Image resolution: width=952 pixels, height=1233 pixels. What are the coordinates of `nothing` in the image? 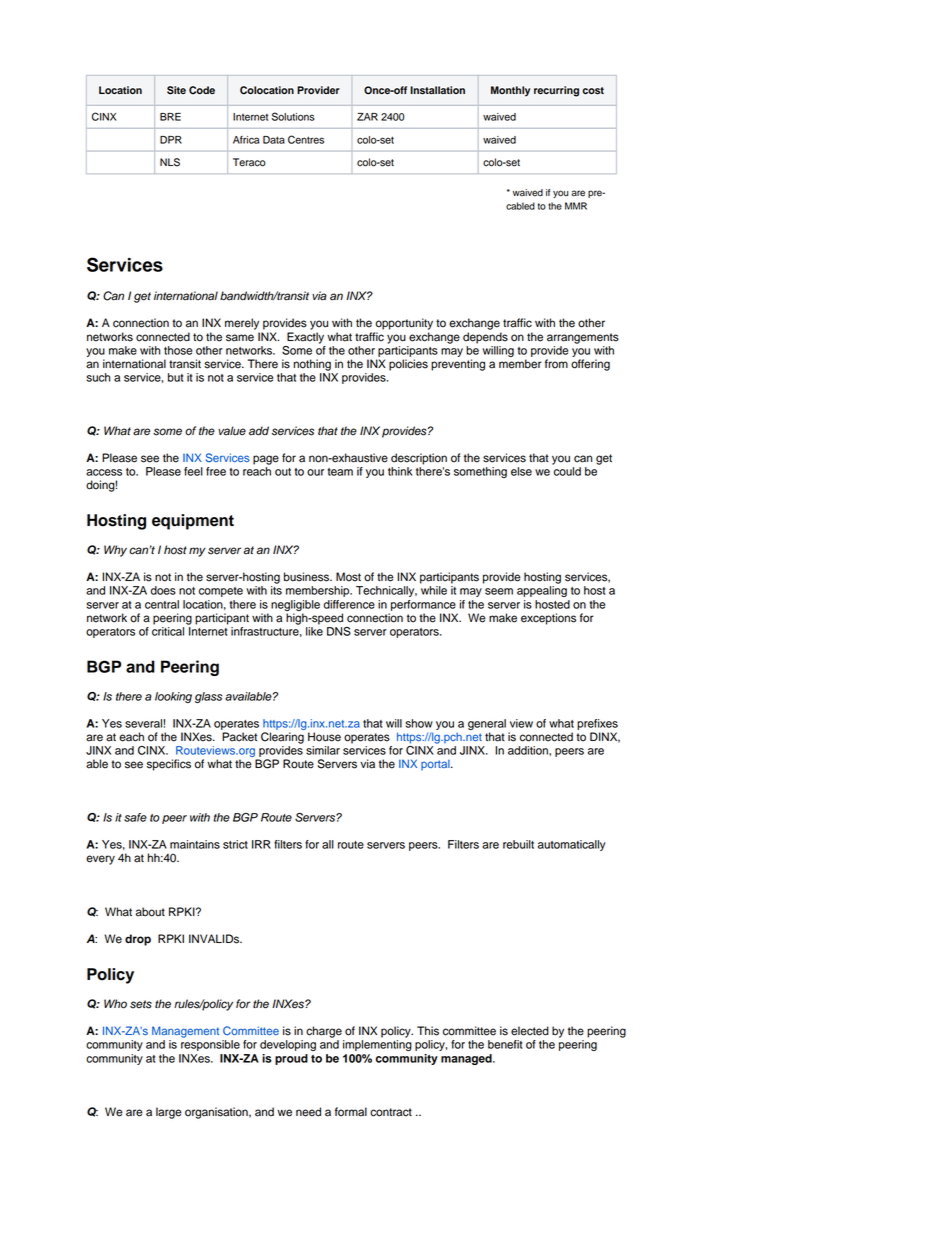 It's located at (312, 365).
